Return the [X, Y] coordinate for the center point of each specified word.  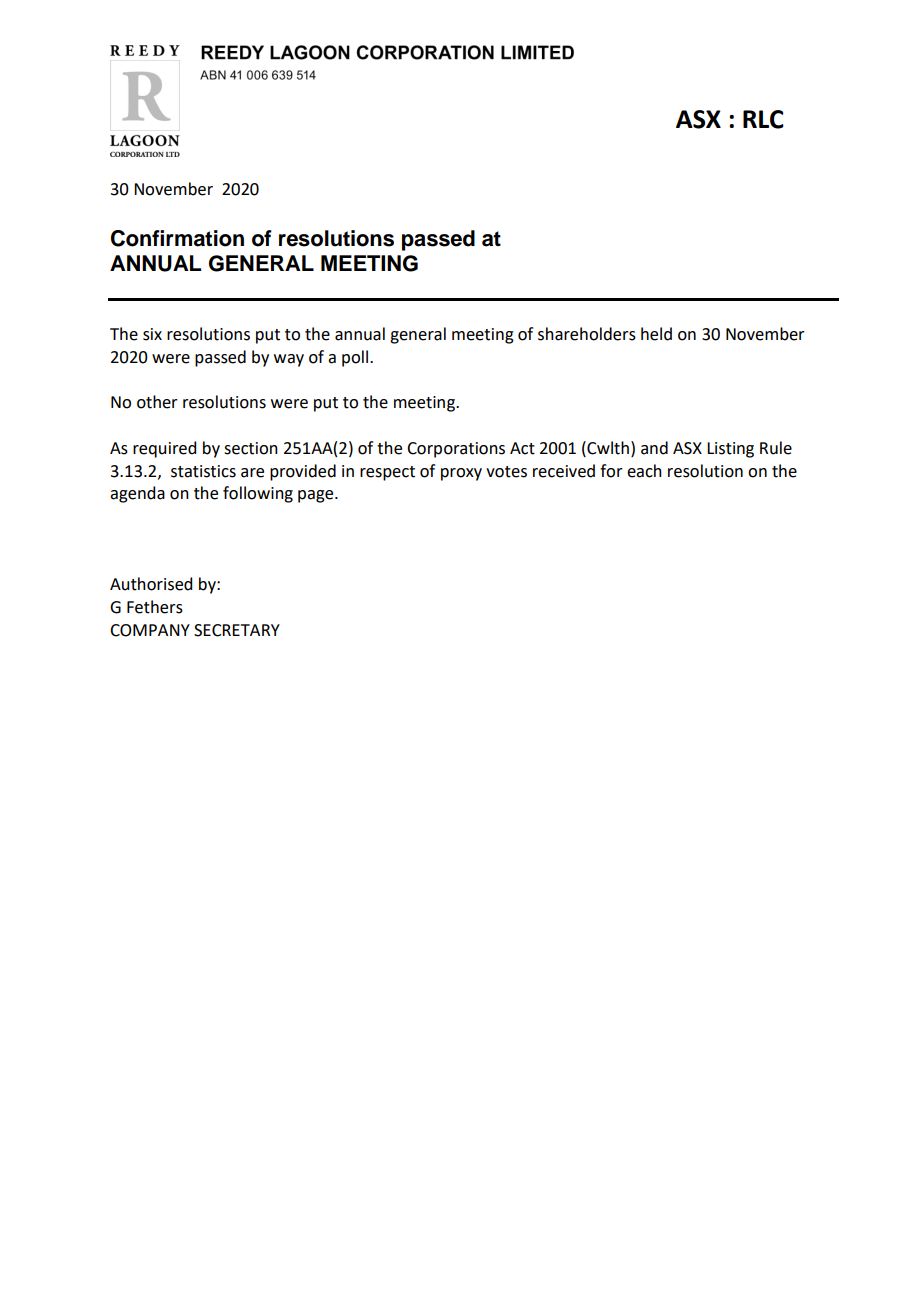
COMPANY [150, 630]
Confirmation [177, 238]
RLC [763, 119]
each [644, 471]
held [656, 334]
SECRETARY [237, 630]
